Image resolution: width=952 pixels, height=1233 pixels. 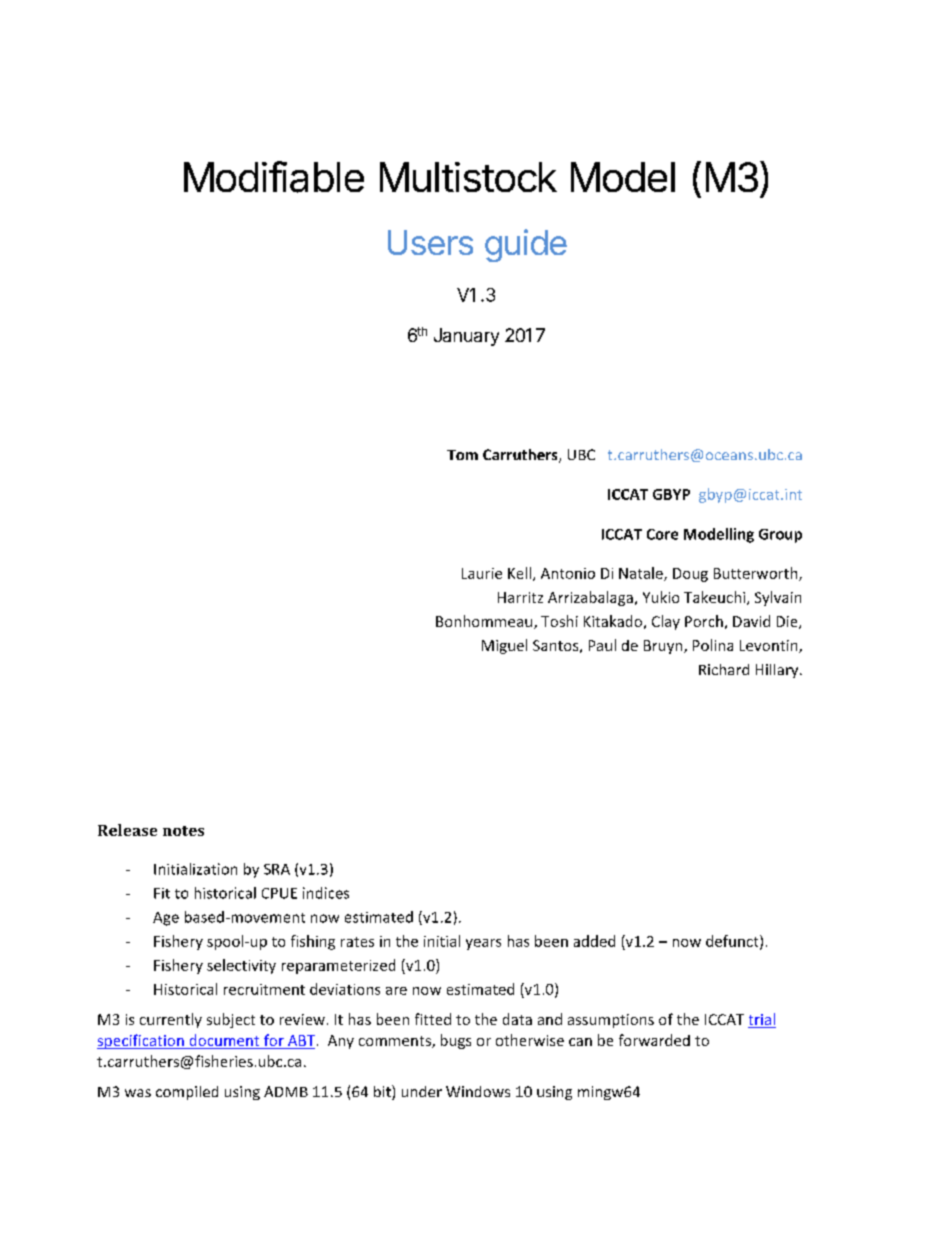 What do you see at coordinates (462, 455) in the document?
I see `Tom` at bounding box center [462, 455].
